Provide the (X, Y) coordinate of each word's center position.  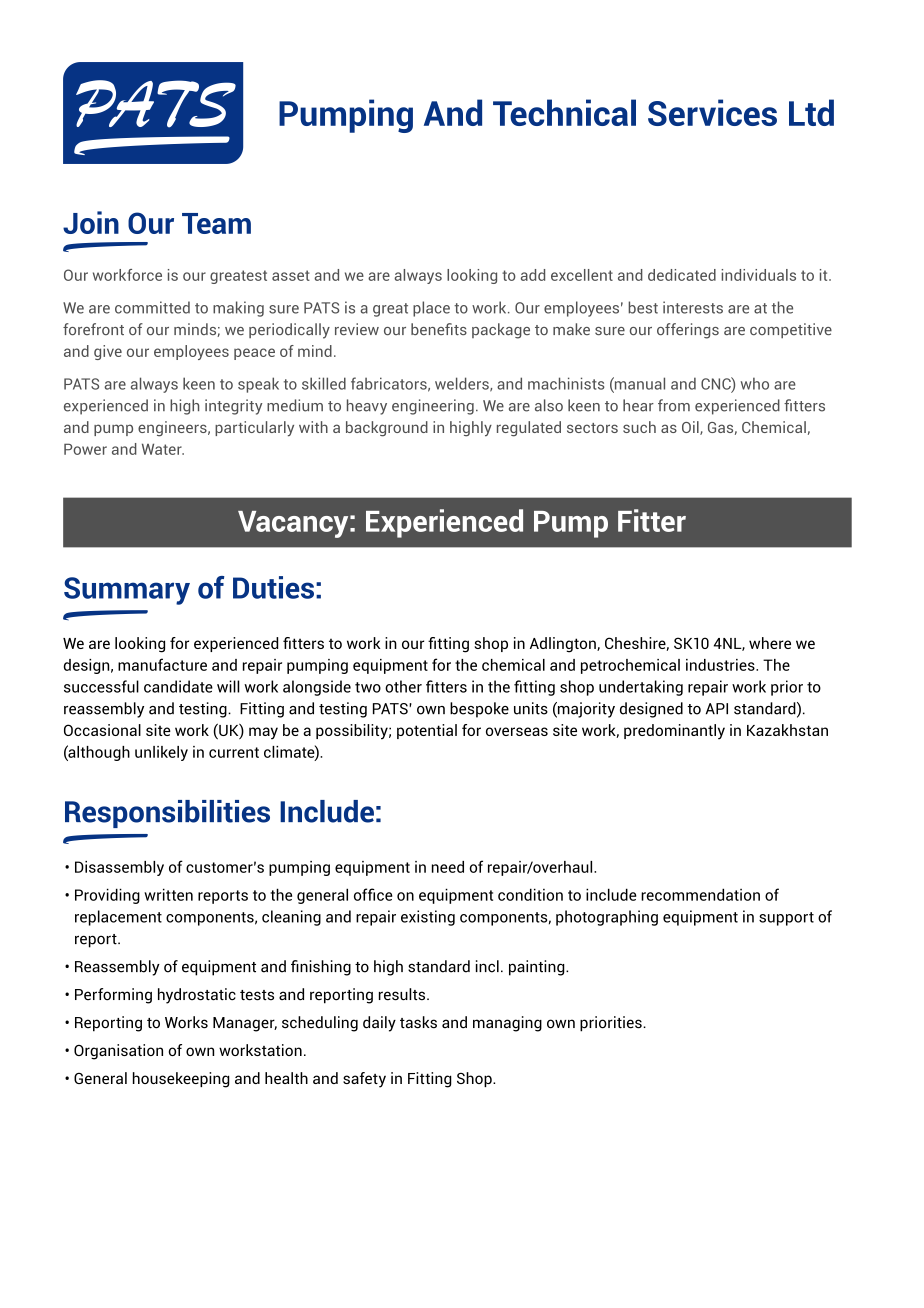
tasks (418, 1022)
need (448, 867)
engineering (433, 407)
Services (712, 112)
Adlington (564, 645)
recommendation (700, 894)
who (755, 383)
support (786, 919)
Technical (564, 112)
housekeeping (181, 1080)
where (770, 643)
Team (216, 223)
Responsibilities (167, 814)
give (108, 352)
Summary (127, 591)
